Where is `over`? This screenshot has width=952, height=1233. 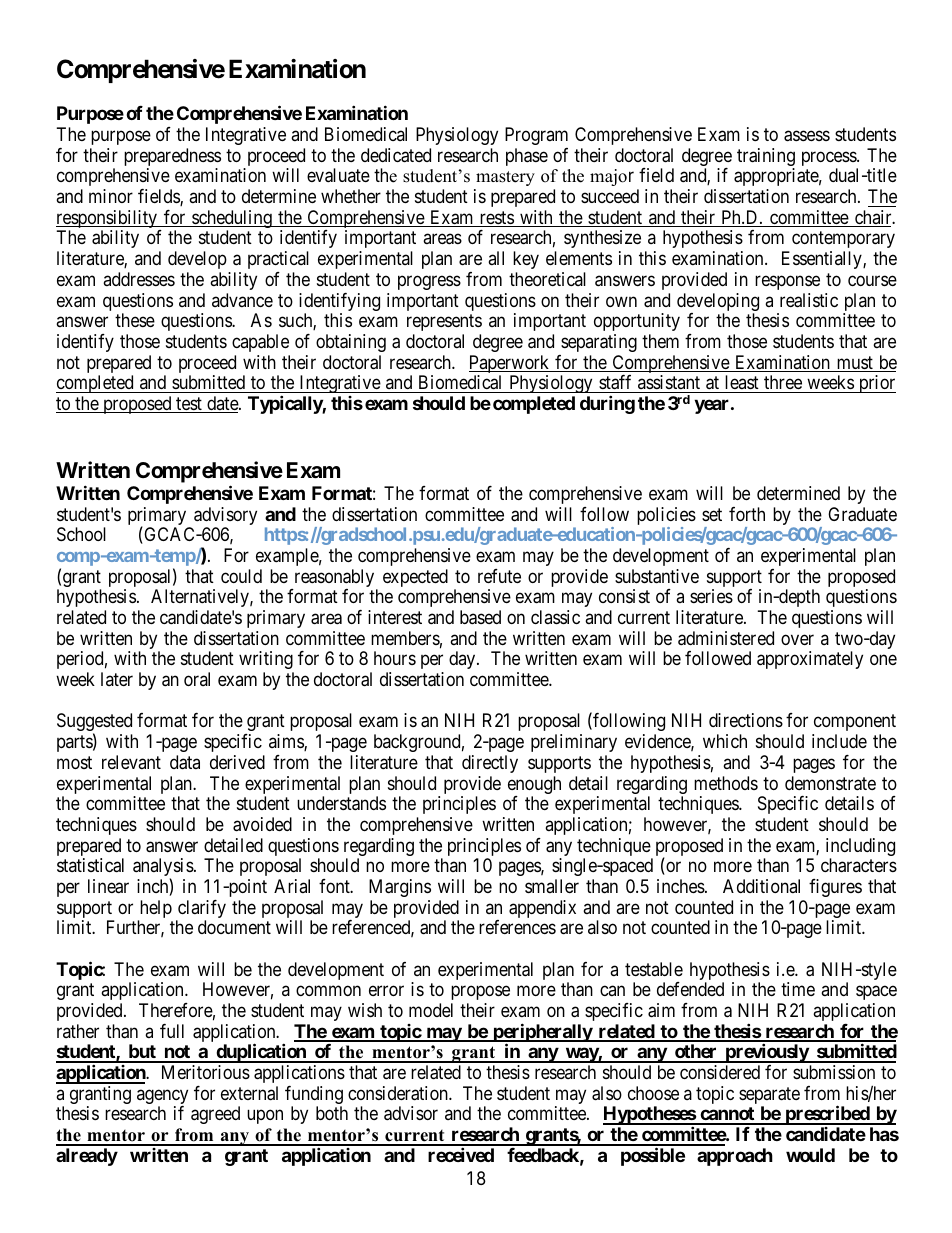
over is located at coordinates (797, 639).
